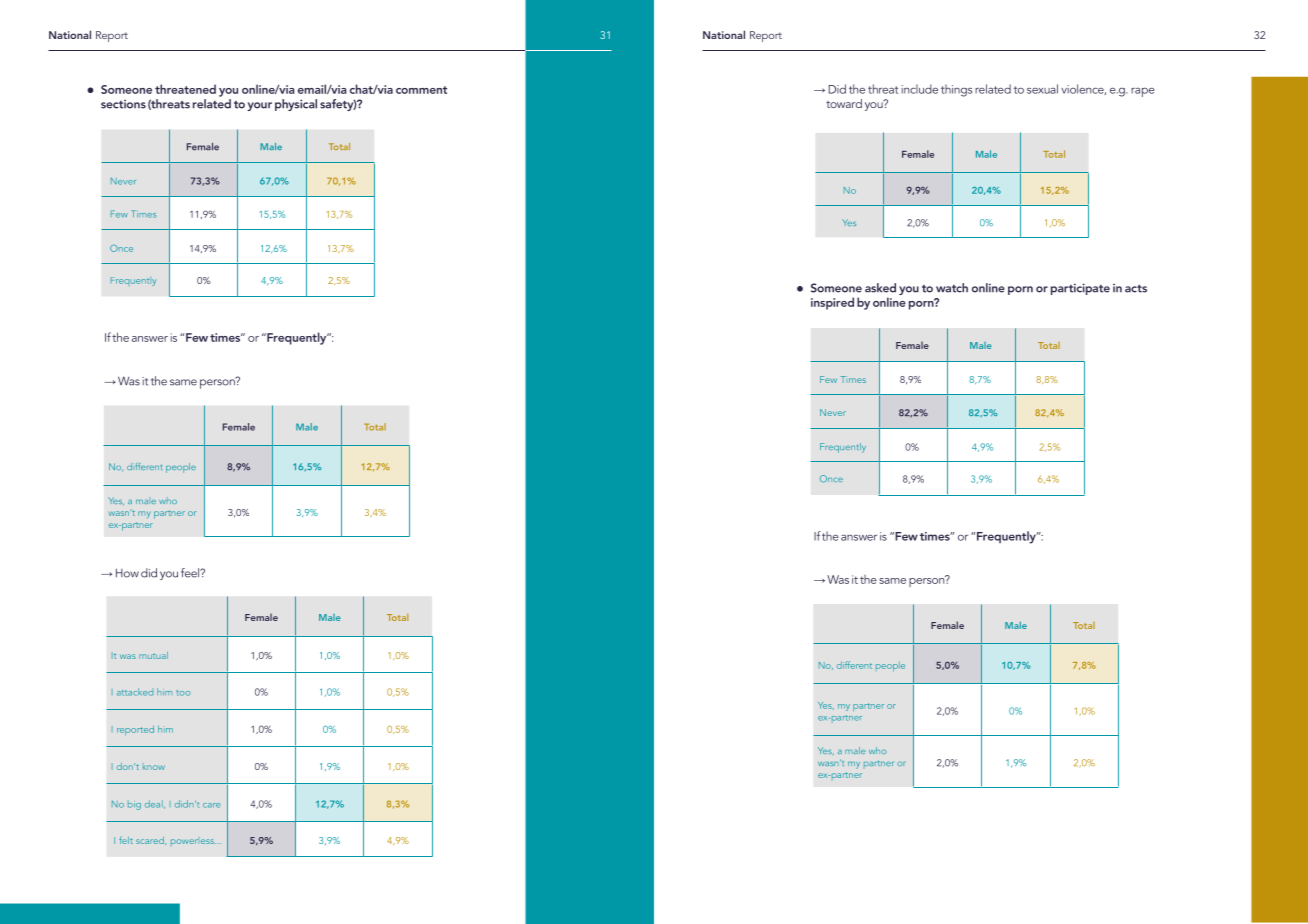  I want to click on your, so click(259, 106).
